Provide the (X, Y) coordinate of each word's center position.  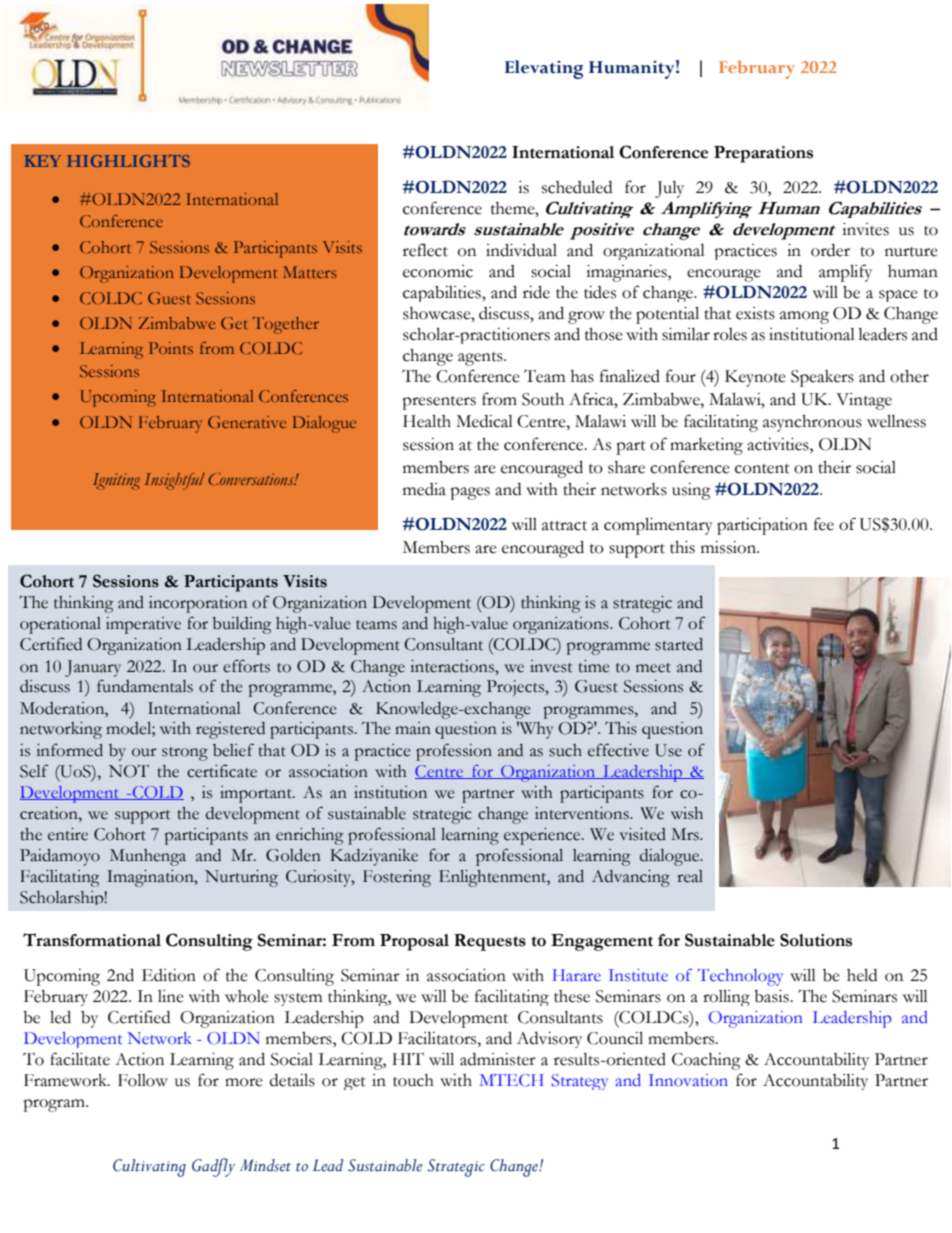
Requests (490, 942)
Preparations (763, 154)
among (804, 317)
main (413, 728)
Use (668, 750)
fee (824, 524)
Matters (309, 272)
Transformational (92, 940)
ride (536, 292)
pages (470, 493)
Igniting (116, 481)
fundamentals (145, 686)
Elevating (544, 69)
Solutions (816, 940)
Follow (143, 1080)
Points (171, 348)
